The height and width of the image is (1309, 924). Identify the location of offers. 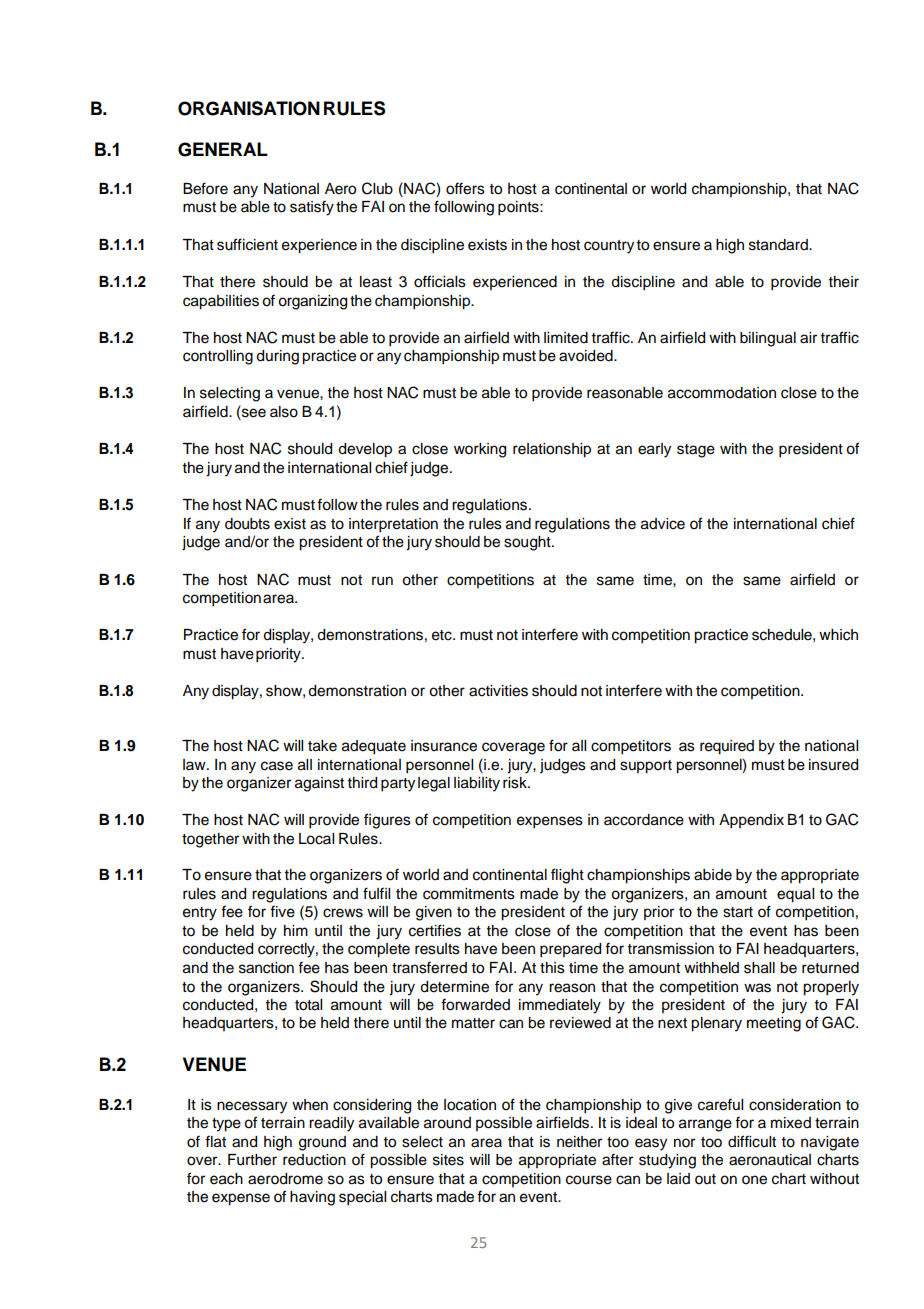
(465, 188).
